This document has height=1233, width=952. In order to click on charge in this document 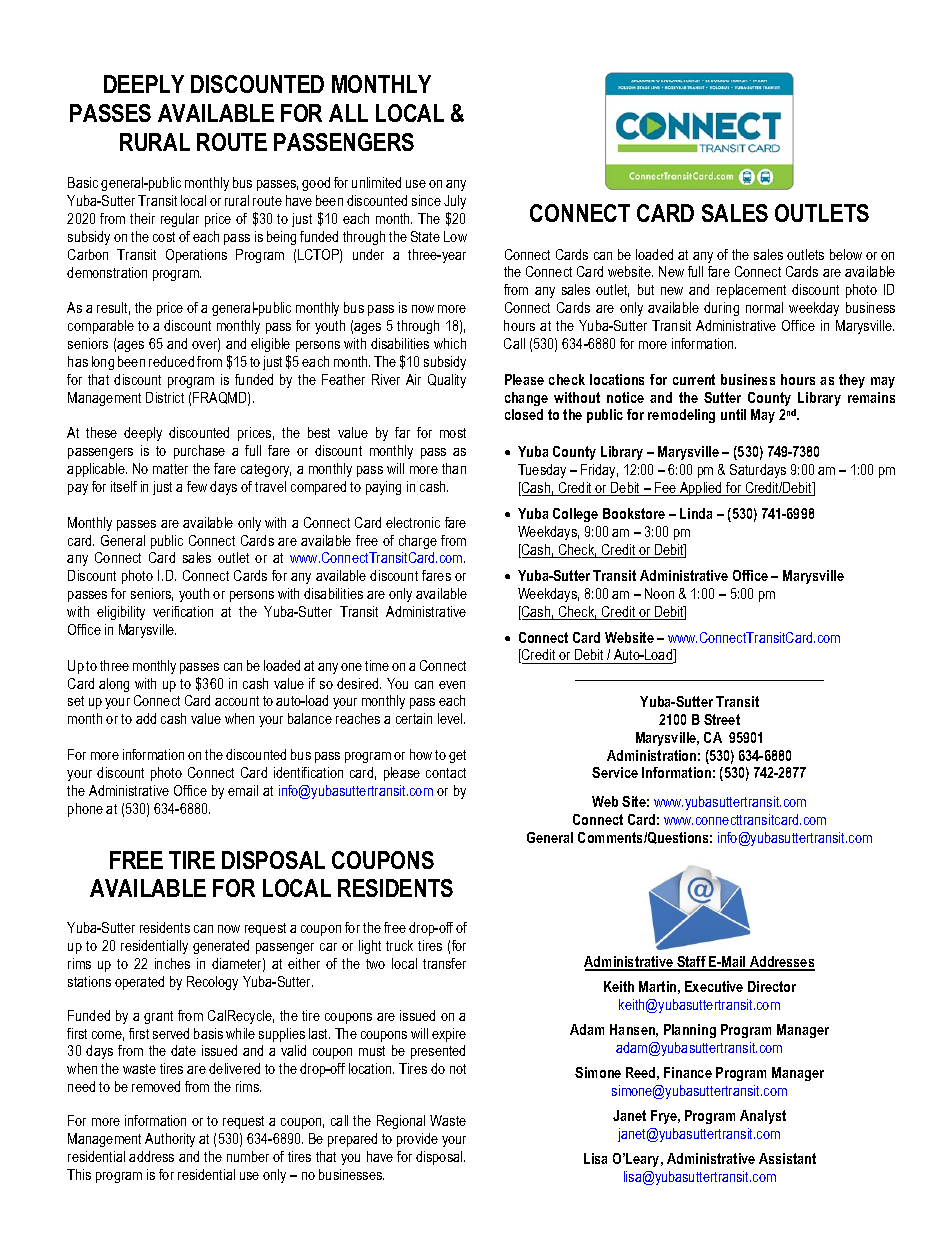, I will do `click(418, 542)`.
